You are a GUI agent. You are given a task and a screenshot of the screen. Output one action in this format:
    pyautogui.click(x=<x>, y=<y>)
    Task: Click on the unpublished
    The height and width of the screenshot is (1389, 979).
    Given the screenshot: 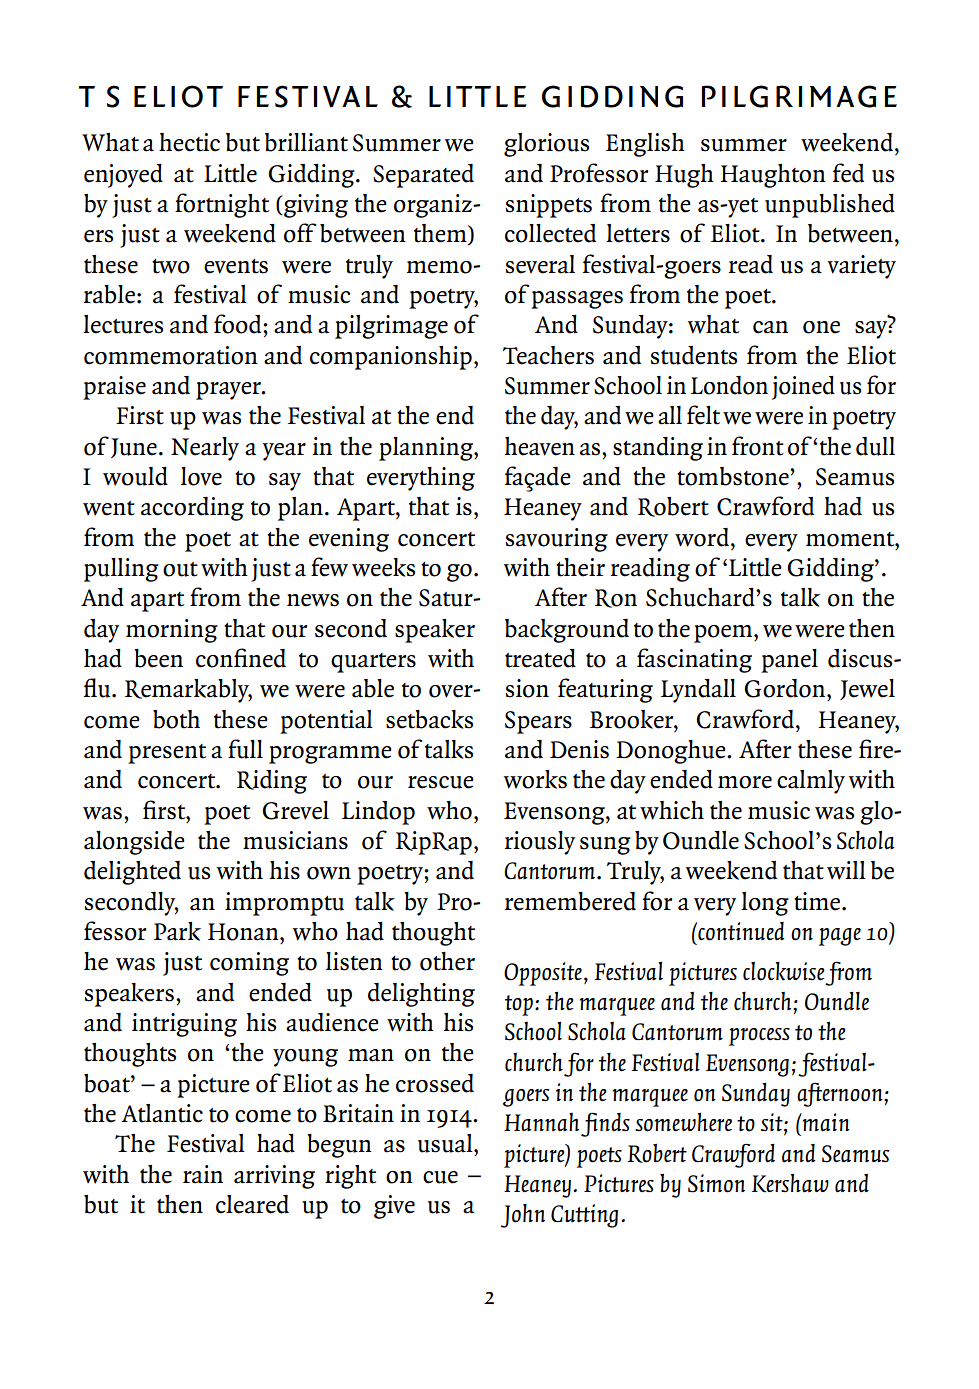 What is the action you would take?
    pyautogui.click(x=830, y=206)
